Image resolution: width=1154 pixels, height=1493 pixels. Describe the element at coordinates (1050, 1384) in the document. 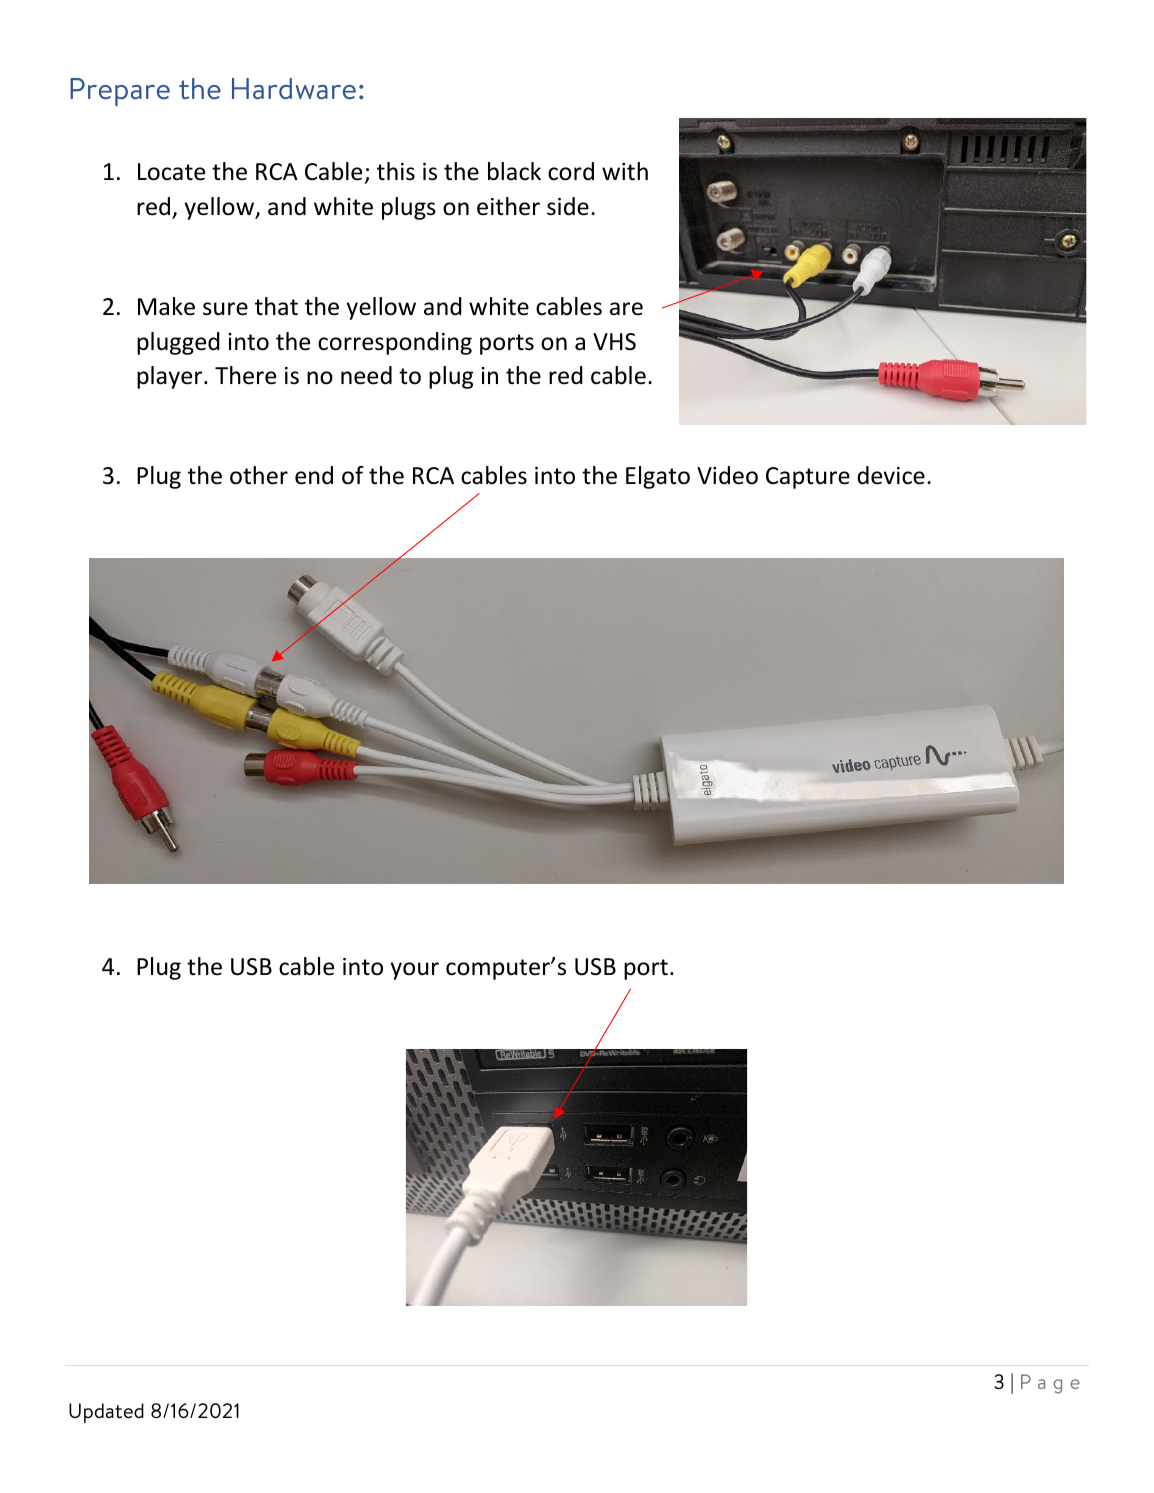

I see `Page` at that location.
